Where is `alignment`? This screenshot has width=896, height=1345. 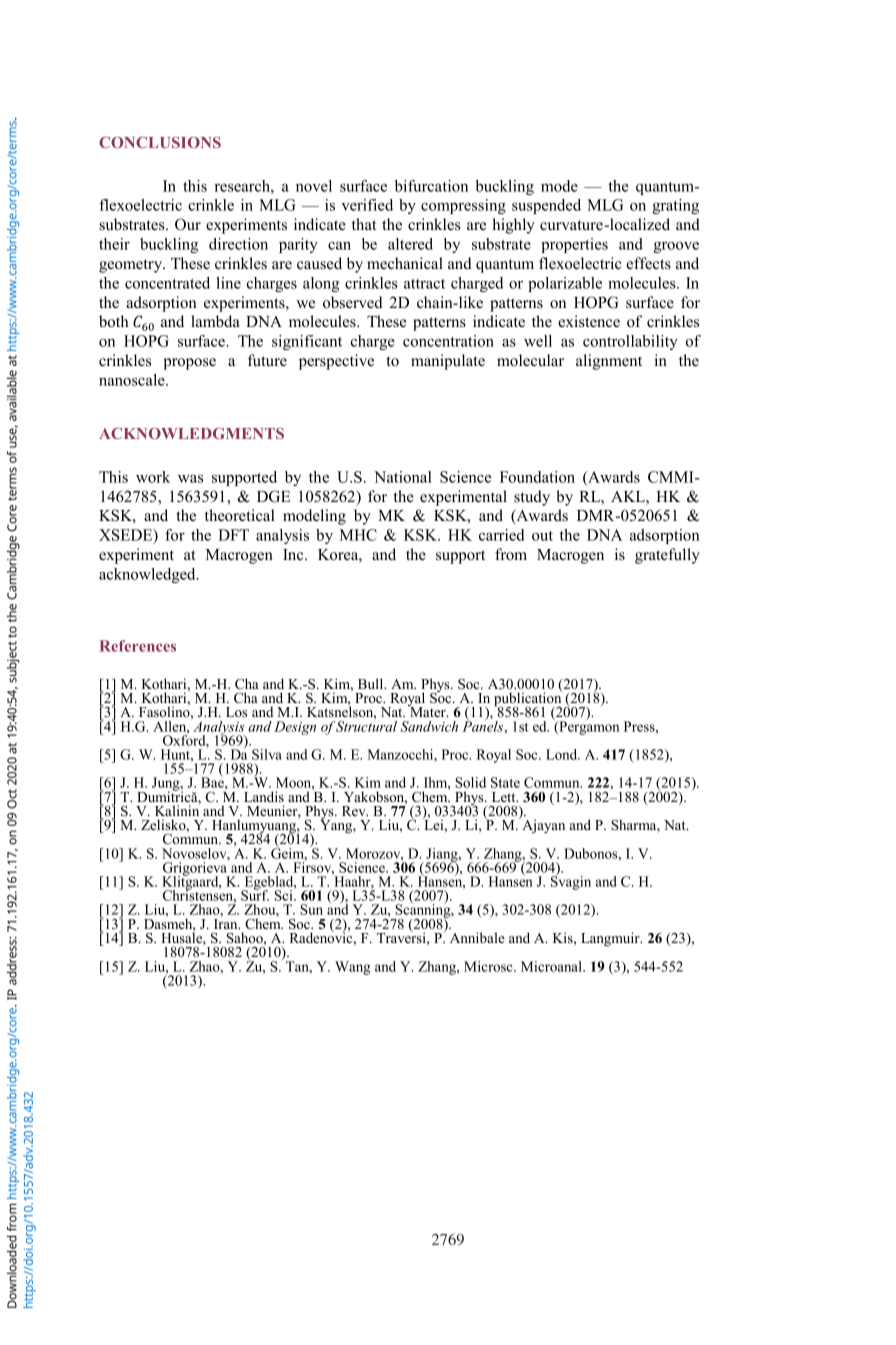 alignment is located at coordinates (609, 362).
